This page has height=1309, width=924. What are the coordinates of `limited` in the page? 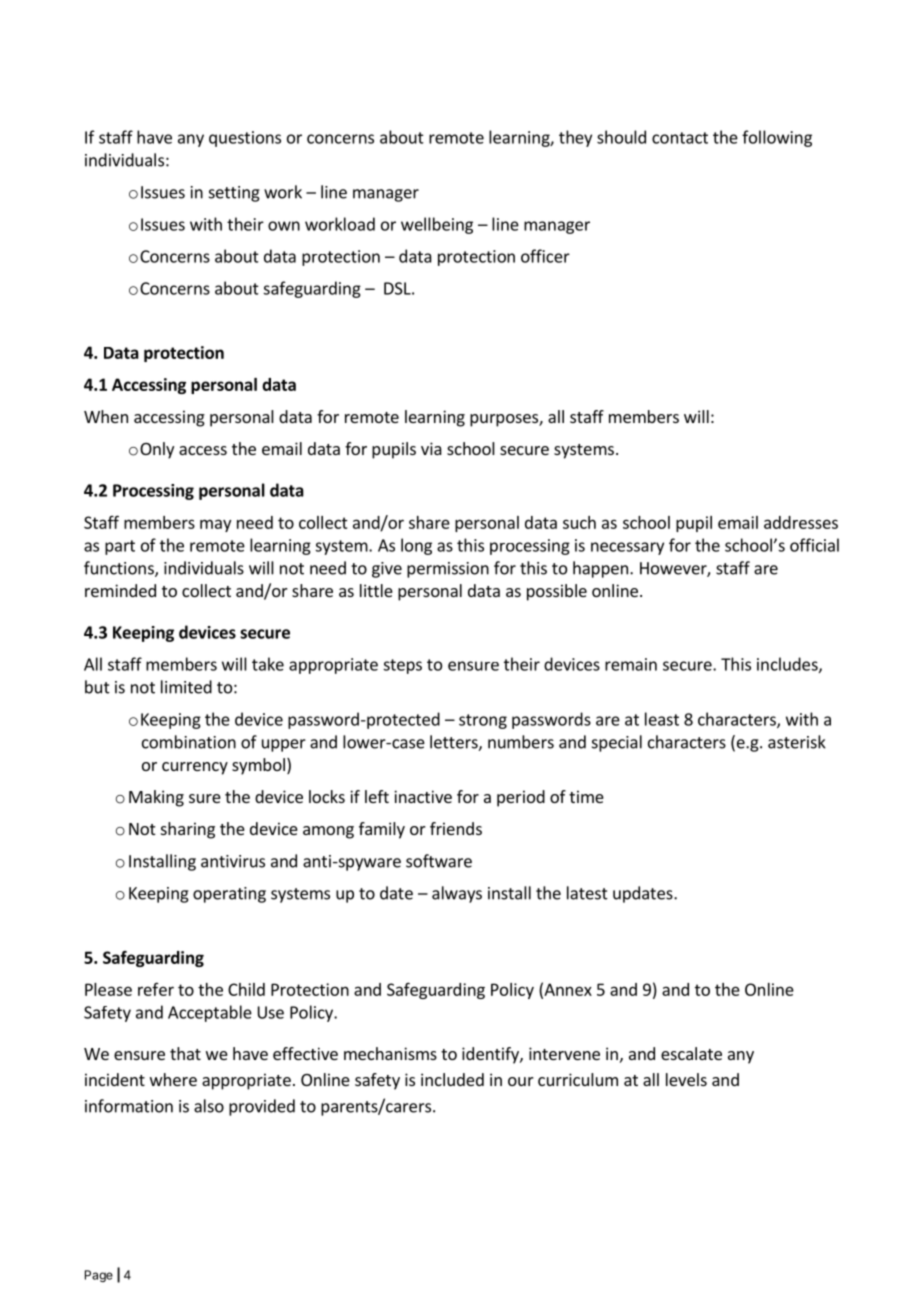 It's located at (186, 687).
